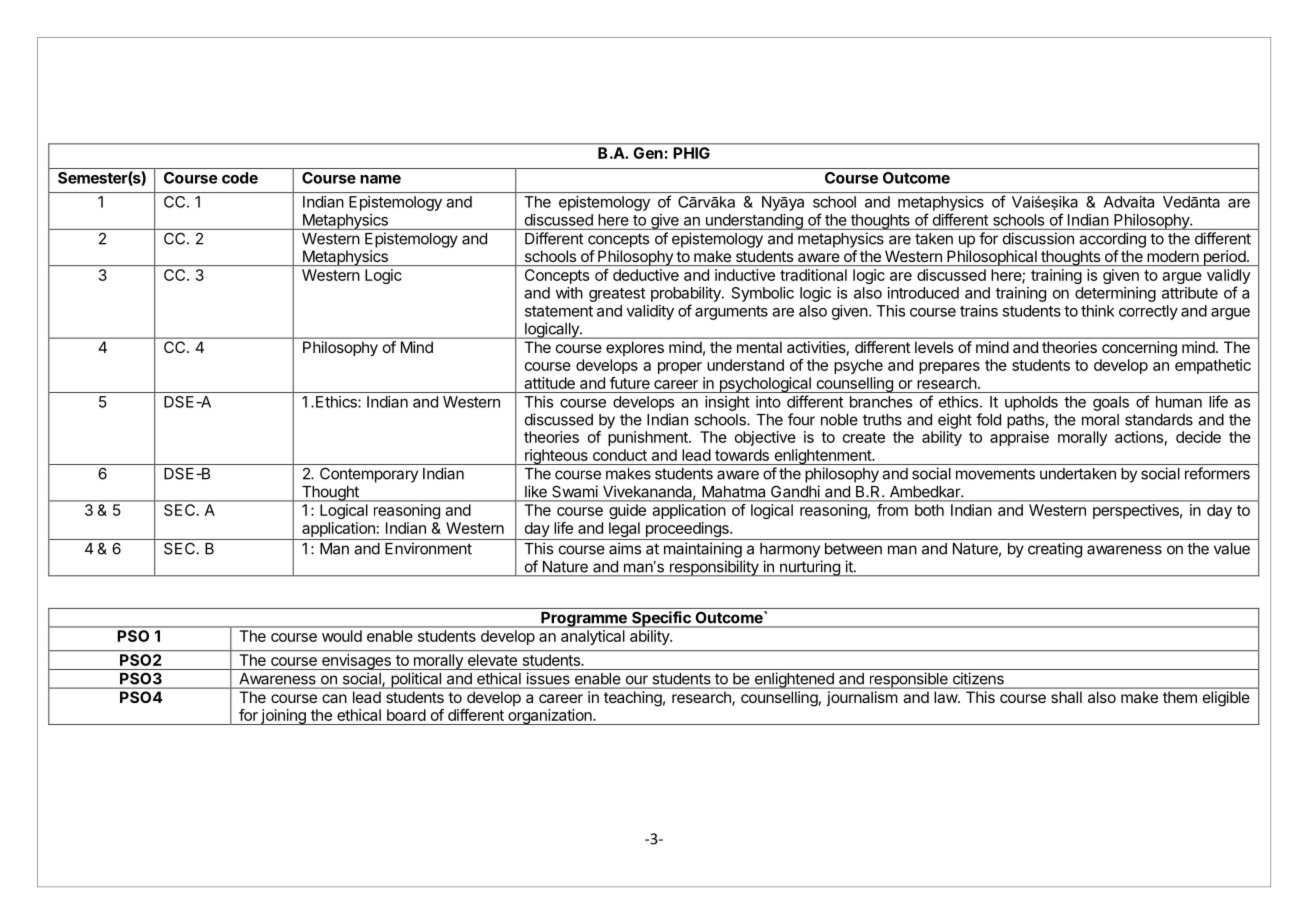 The image size is (1308, 924). I want to click on Gen, so click(648, 153).
